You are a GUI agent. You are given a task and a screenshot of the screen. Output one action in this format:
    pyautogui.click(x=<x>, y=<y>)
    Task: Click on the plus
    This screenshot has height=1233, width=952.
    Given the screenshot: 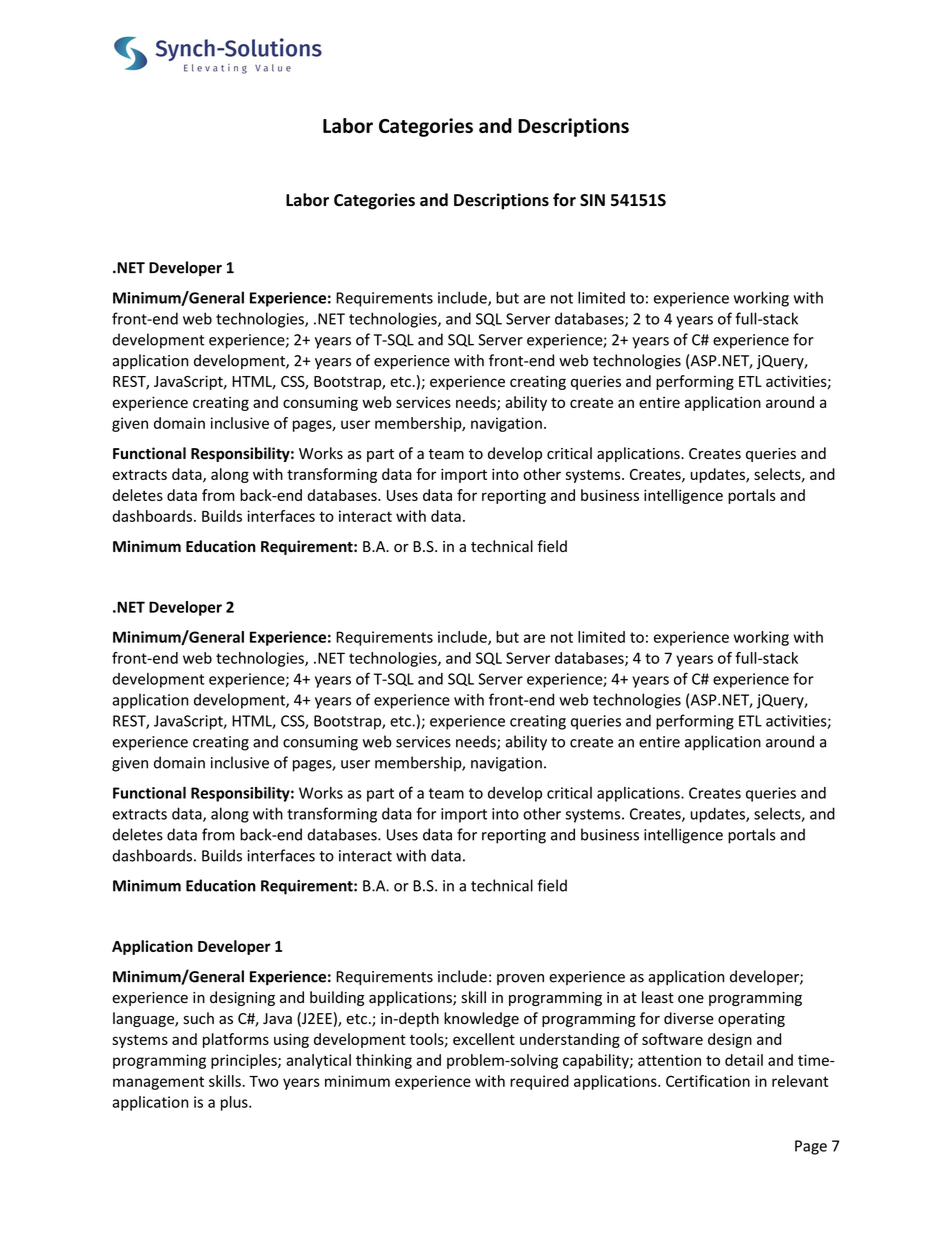 What is the action you would take?
    pyautogui.click(x=235, y=1103)
